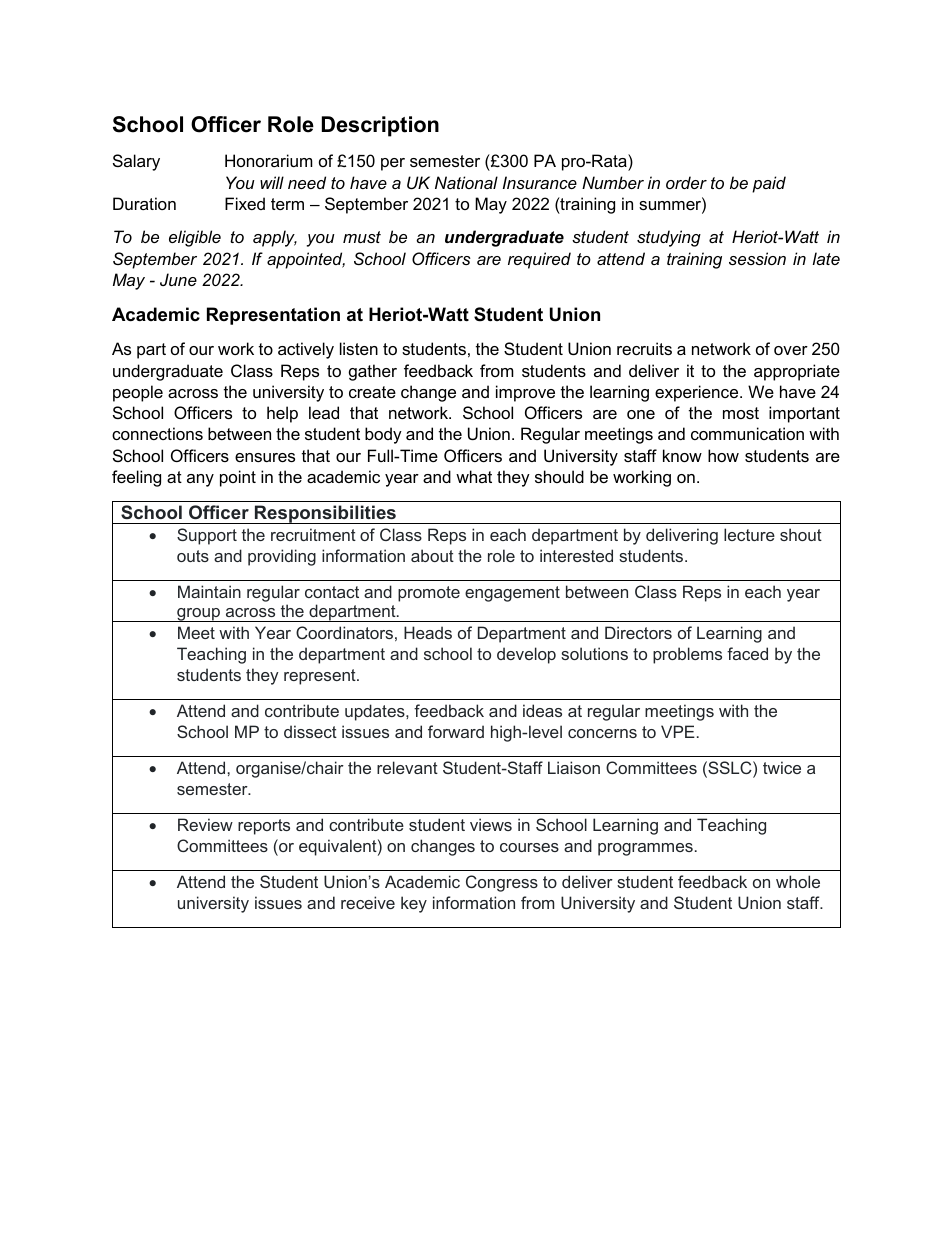 The width and height of the screenshot is (952, 1233). I want to click on most, so click(741, 413).
